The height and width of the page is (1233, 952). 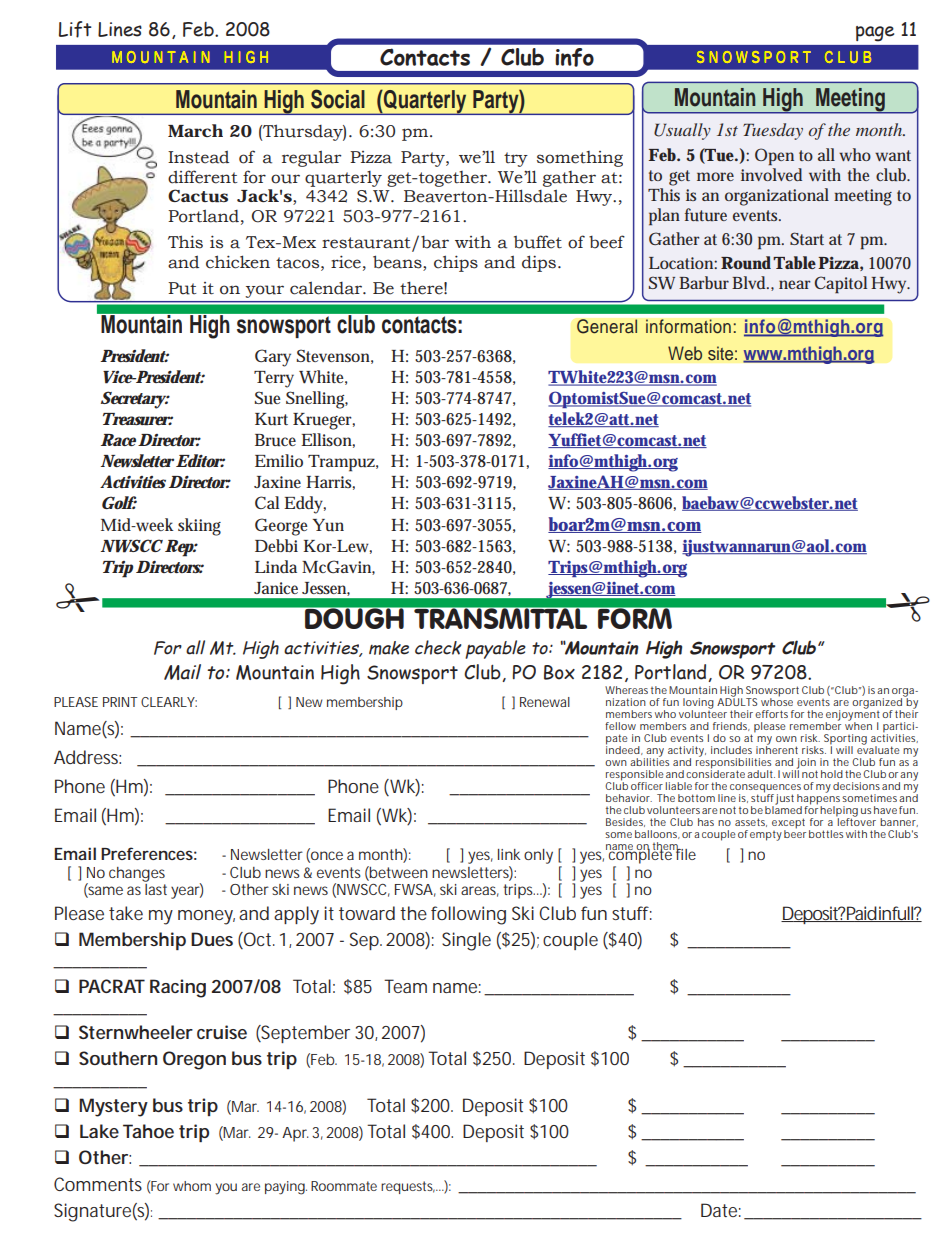 I want to click on page, so click(x=875, y=33).
